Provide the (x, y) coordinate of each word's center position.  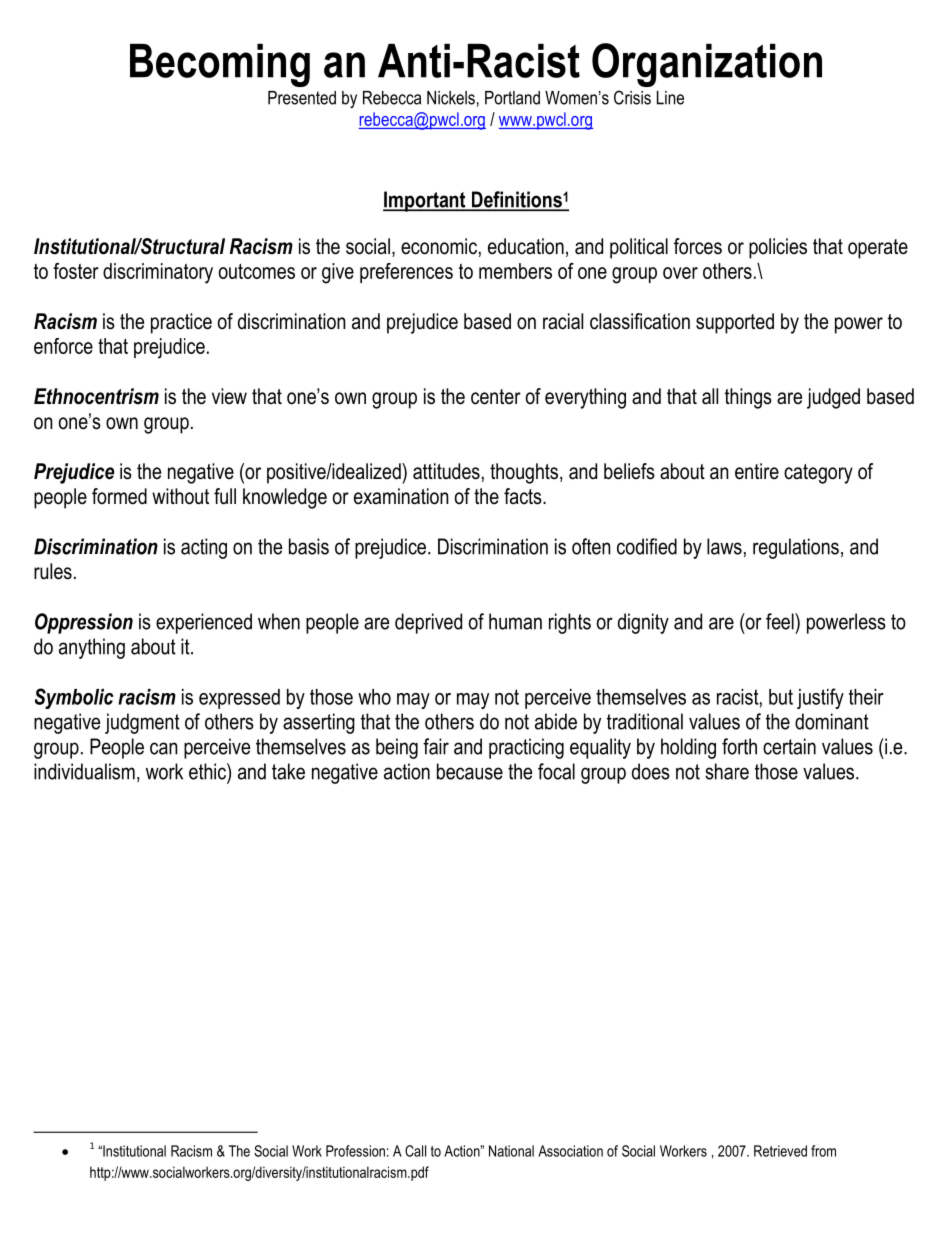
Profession (355, 1151)
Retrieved (780, 1151)
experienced (204, 623)
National (511, 1151)
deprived (428, 623)
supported (735, 323)
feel (781, 621)
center (496, 397)
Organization (707, 65)
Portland (512, 98)
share (727, 771)
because (470, 771)
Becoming (220, 65)
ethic (208, 771)
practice (181, 323)
